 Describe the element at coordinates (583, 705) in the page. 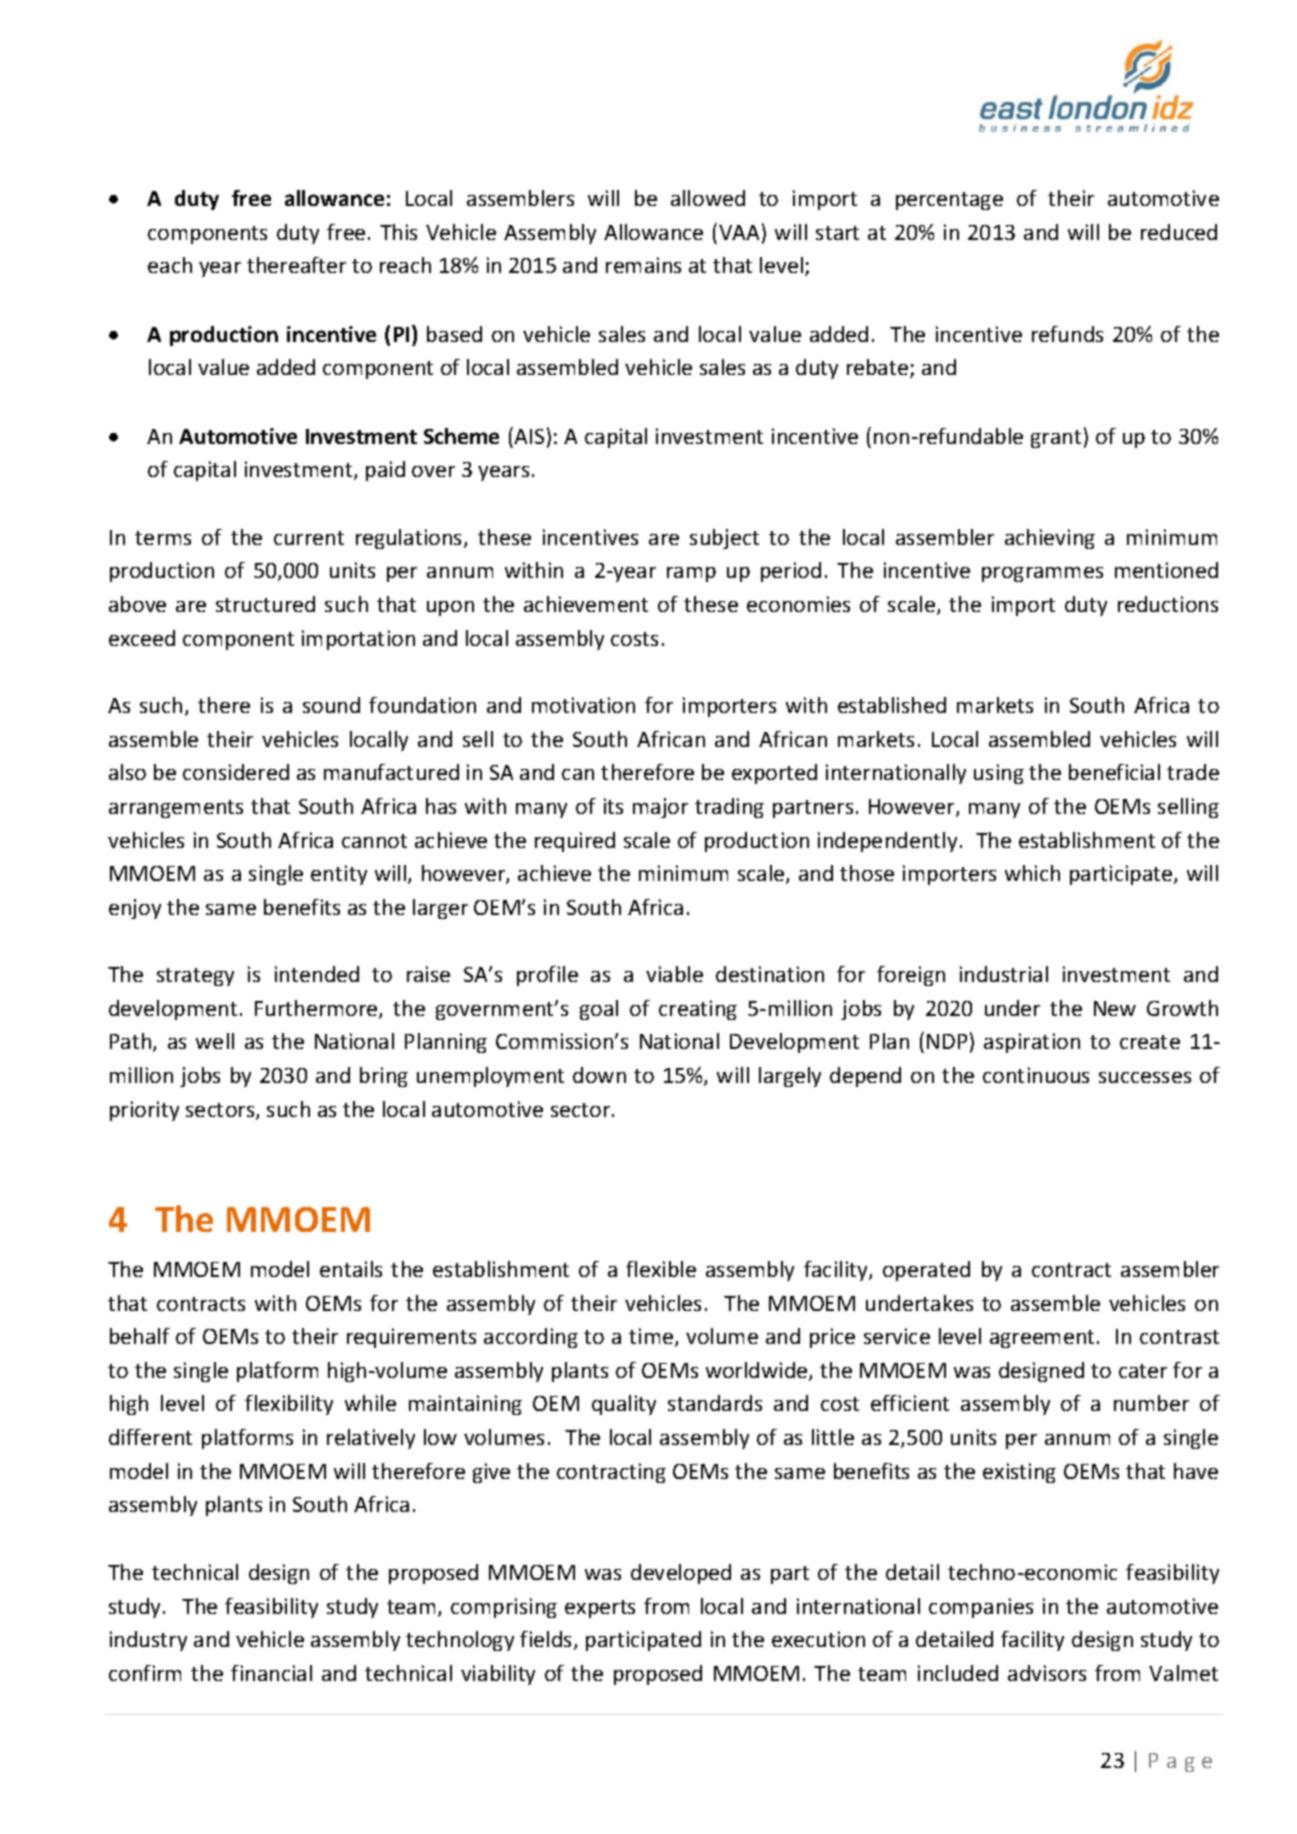

I see `motivation` at that location.
